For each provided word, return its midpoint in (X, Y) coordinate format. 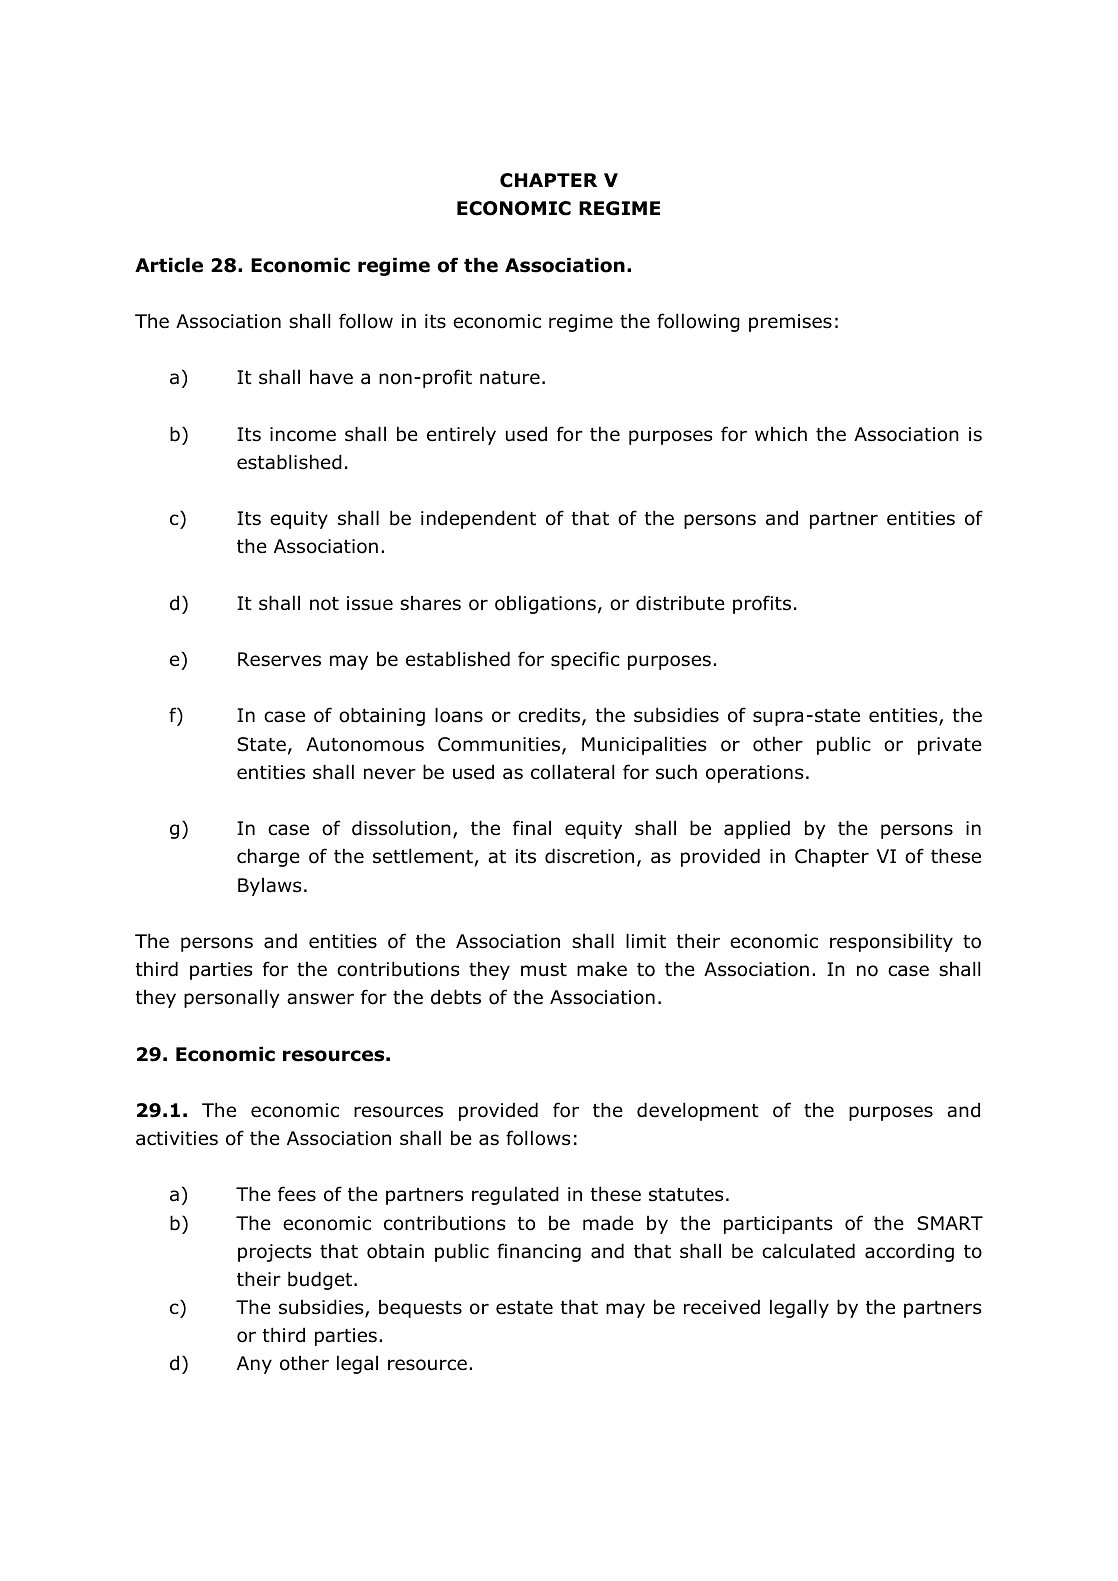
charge (268, 857)
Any (254, 1365)
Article (169, 265)
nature (510, 378)
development (698, 1111)
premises (790, 323)
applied (757, 829)
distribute (680, 603)
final (532, 828)
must (544, 970)
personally (232, 998)
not (324, 604)
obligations (545, 604)
